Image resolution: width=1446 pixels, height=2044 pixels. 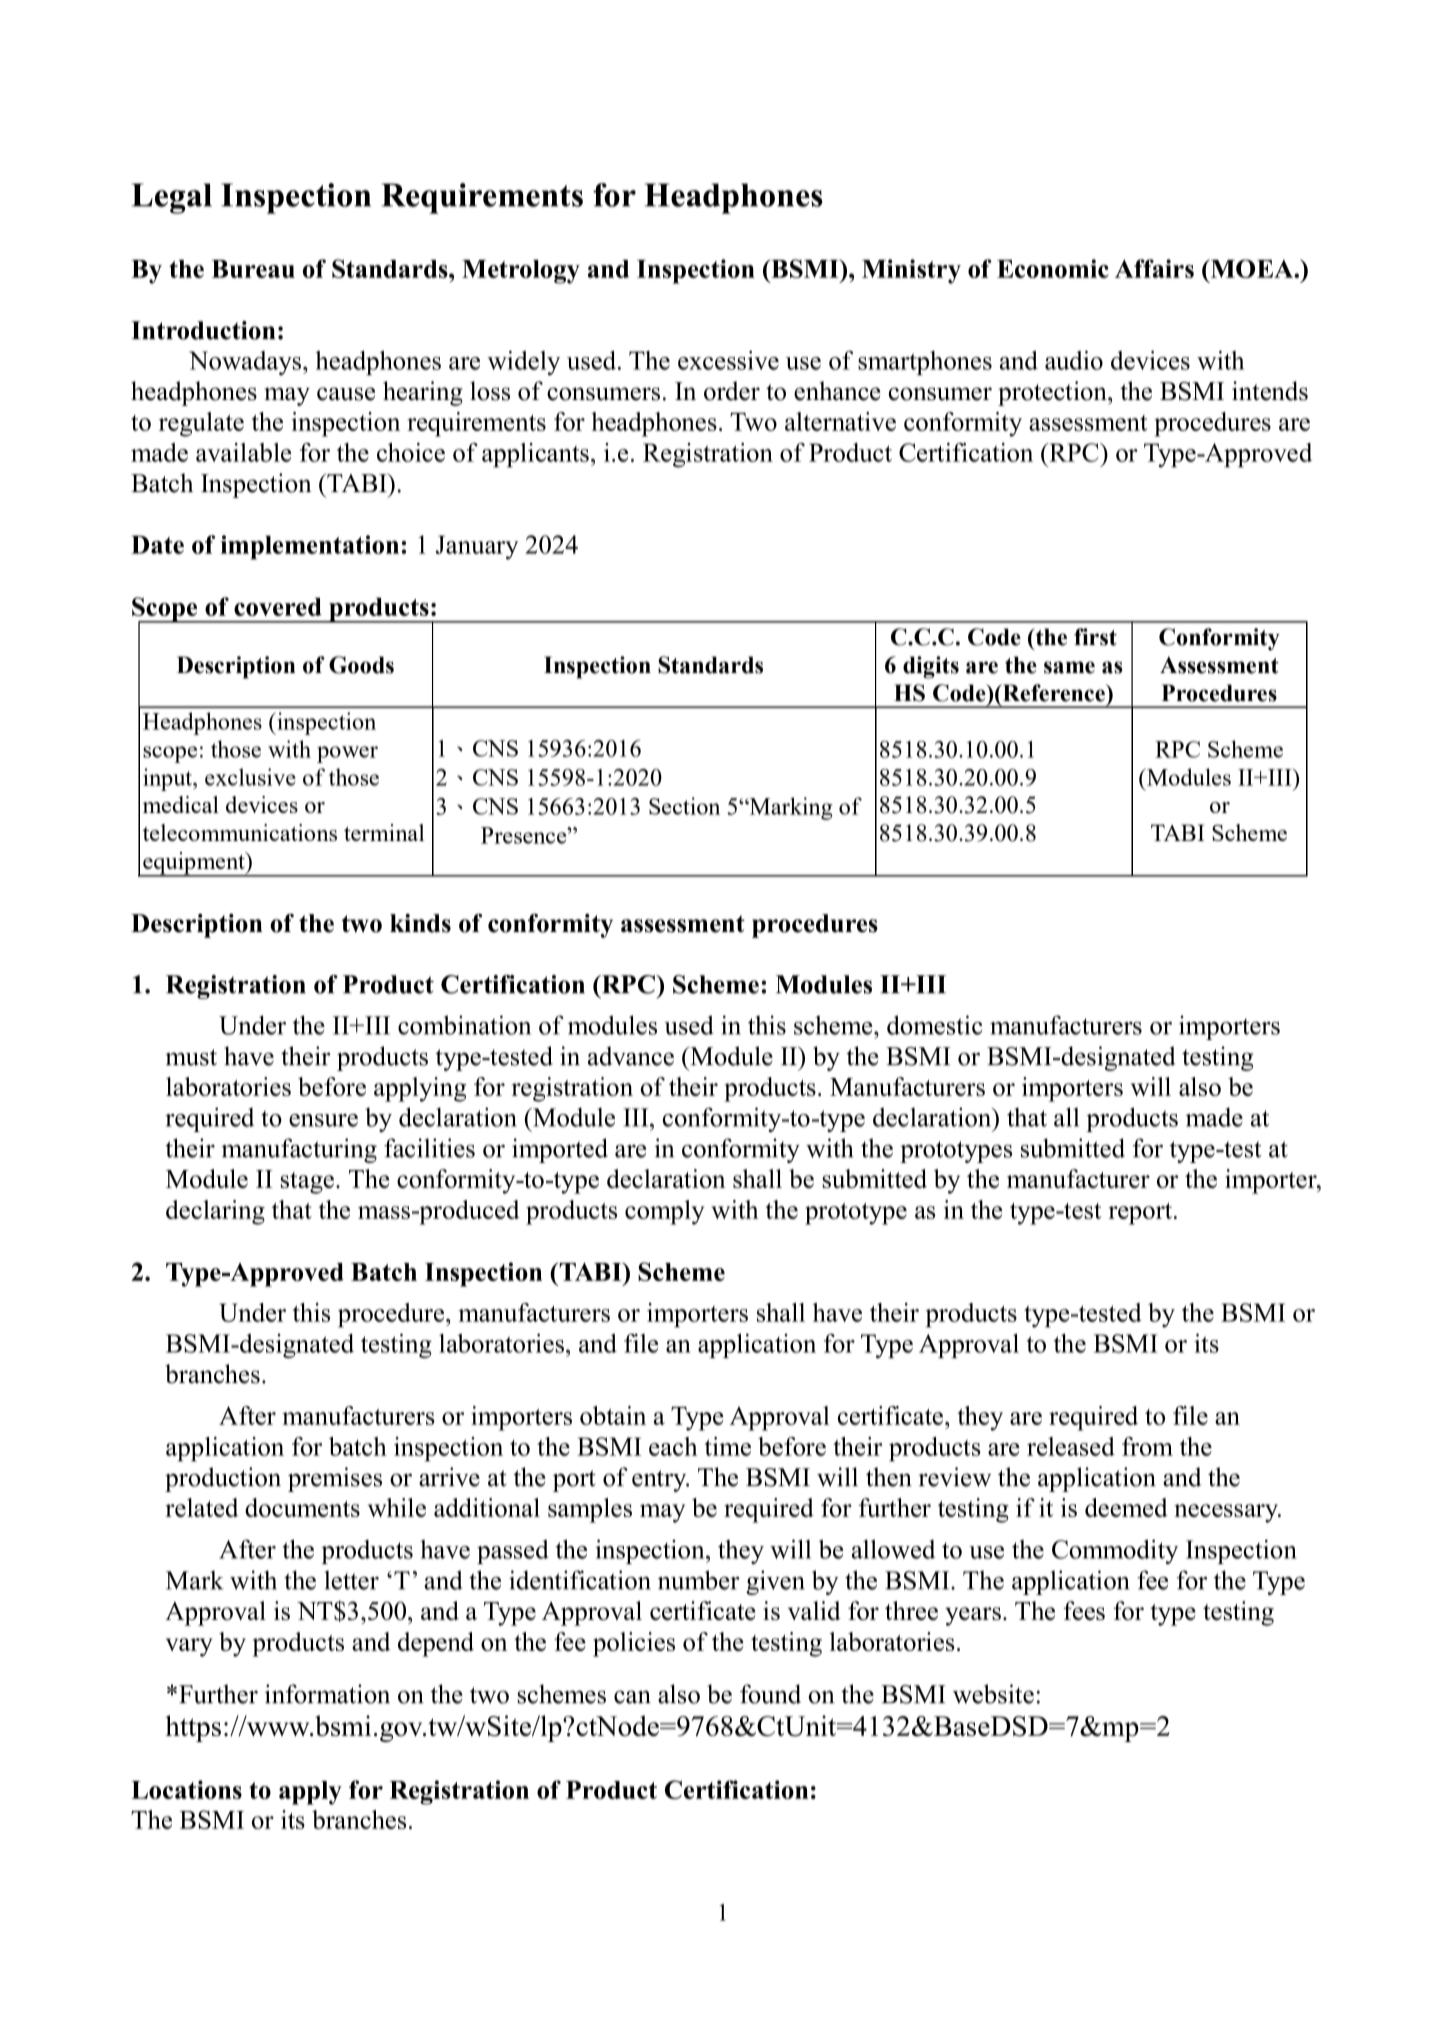 What do you see at coordinates (728, 360) in the screenshot?
I see `excessive` at bounding box center [728, 360].
